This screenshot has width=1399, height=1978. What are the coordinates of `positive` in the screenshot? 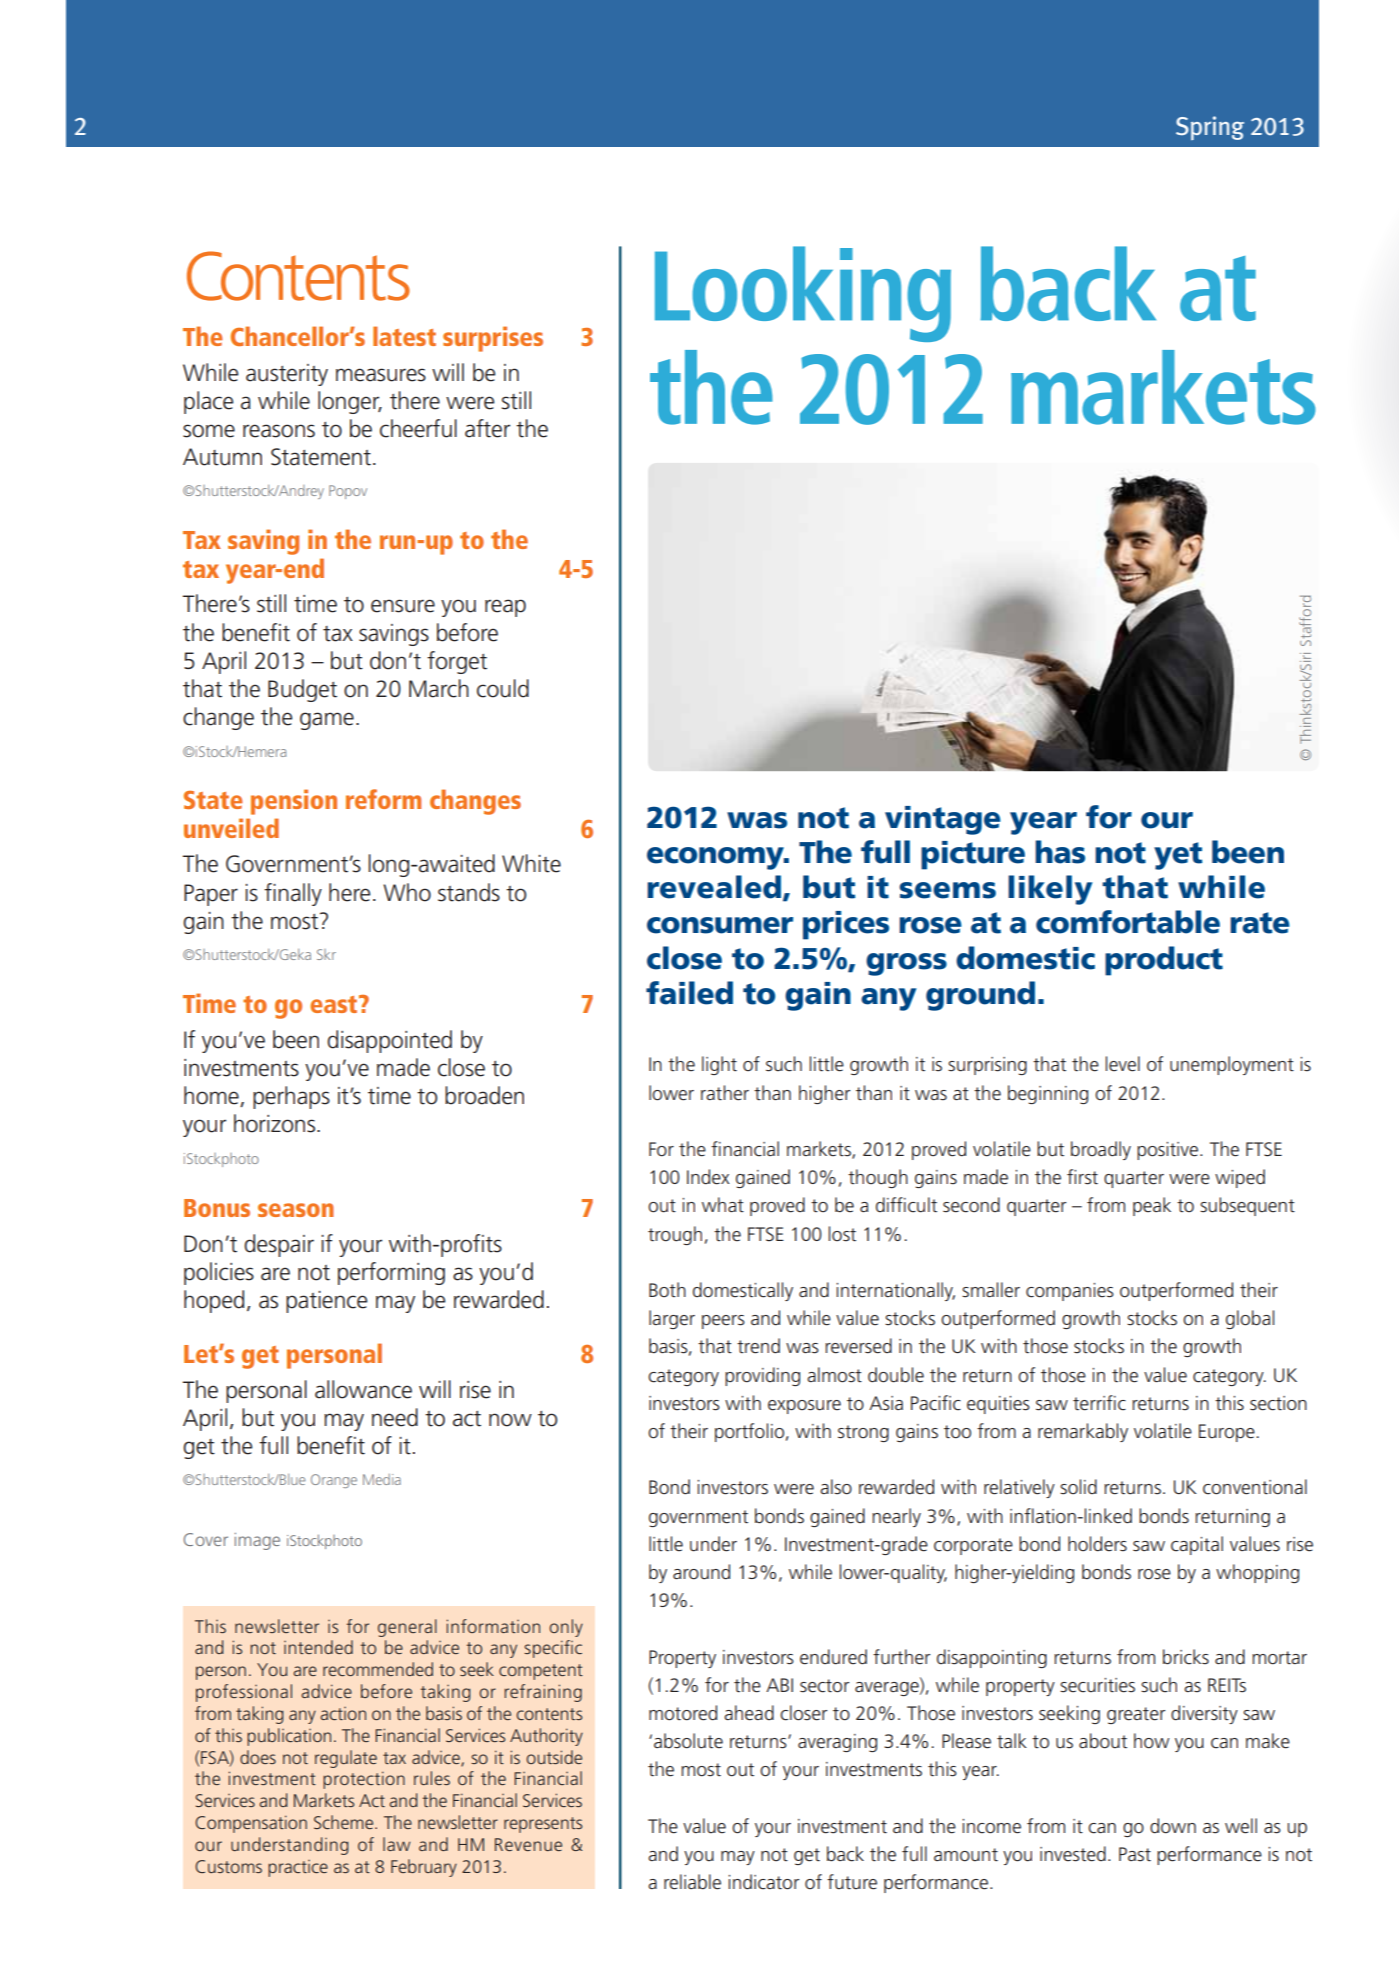 It's located at (1169, 1151).
